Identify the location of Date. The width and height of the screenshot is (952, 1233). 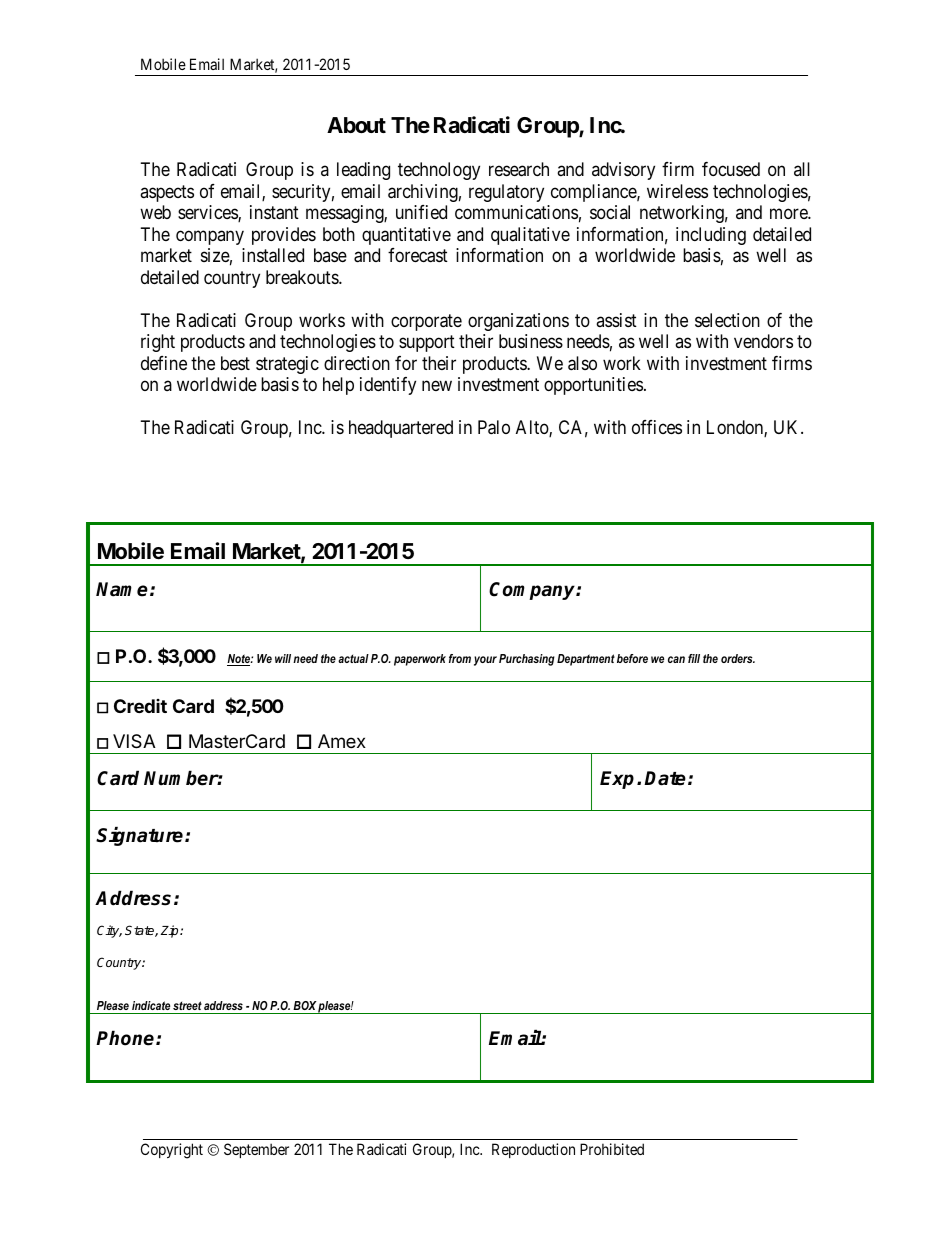
(665, 778).
